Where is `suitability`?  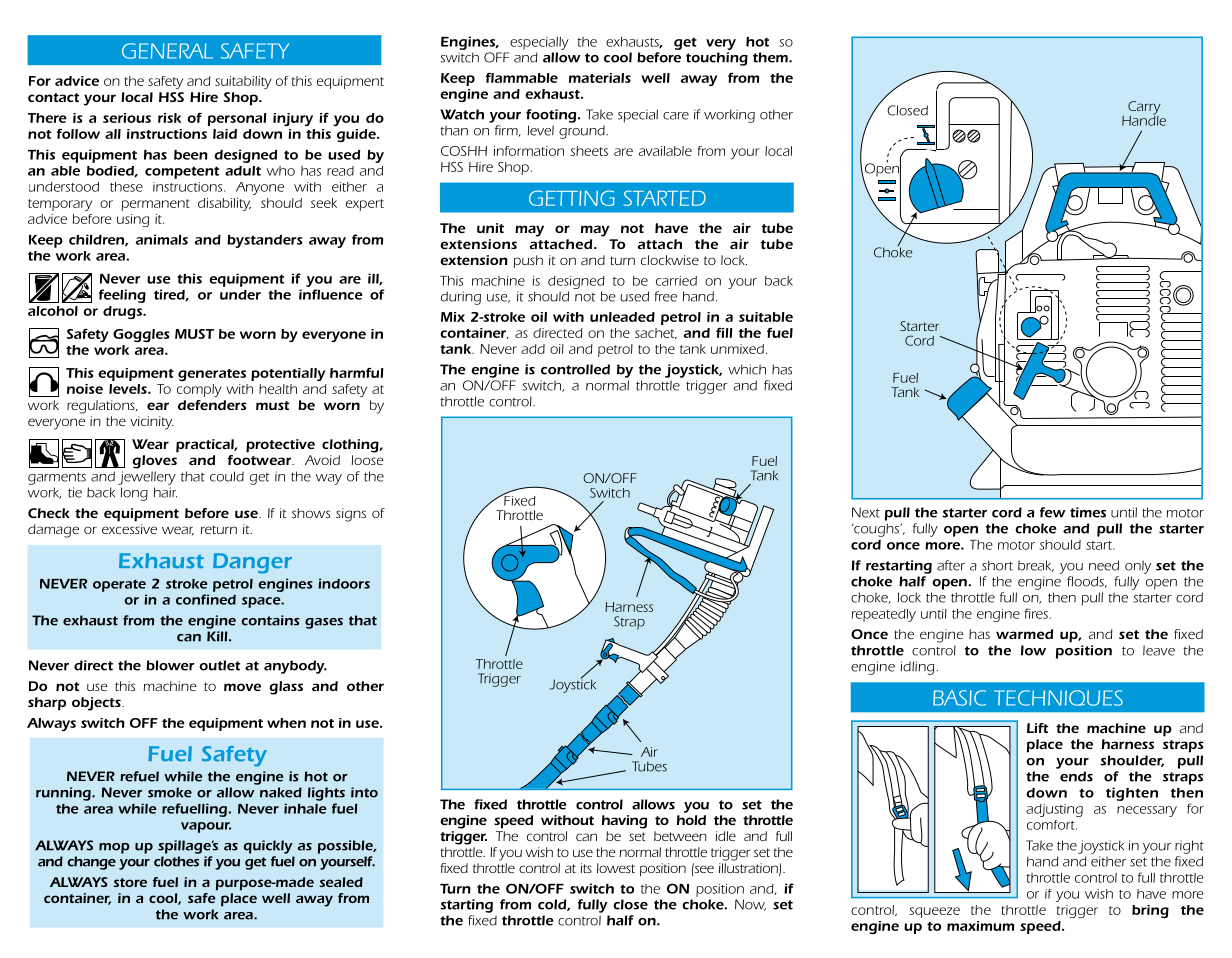
suitability is located at coordinates (243, 82).
